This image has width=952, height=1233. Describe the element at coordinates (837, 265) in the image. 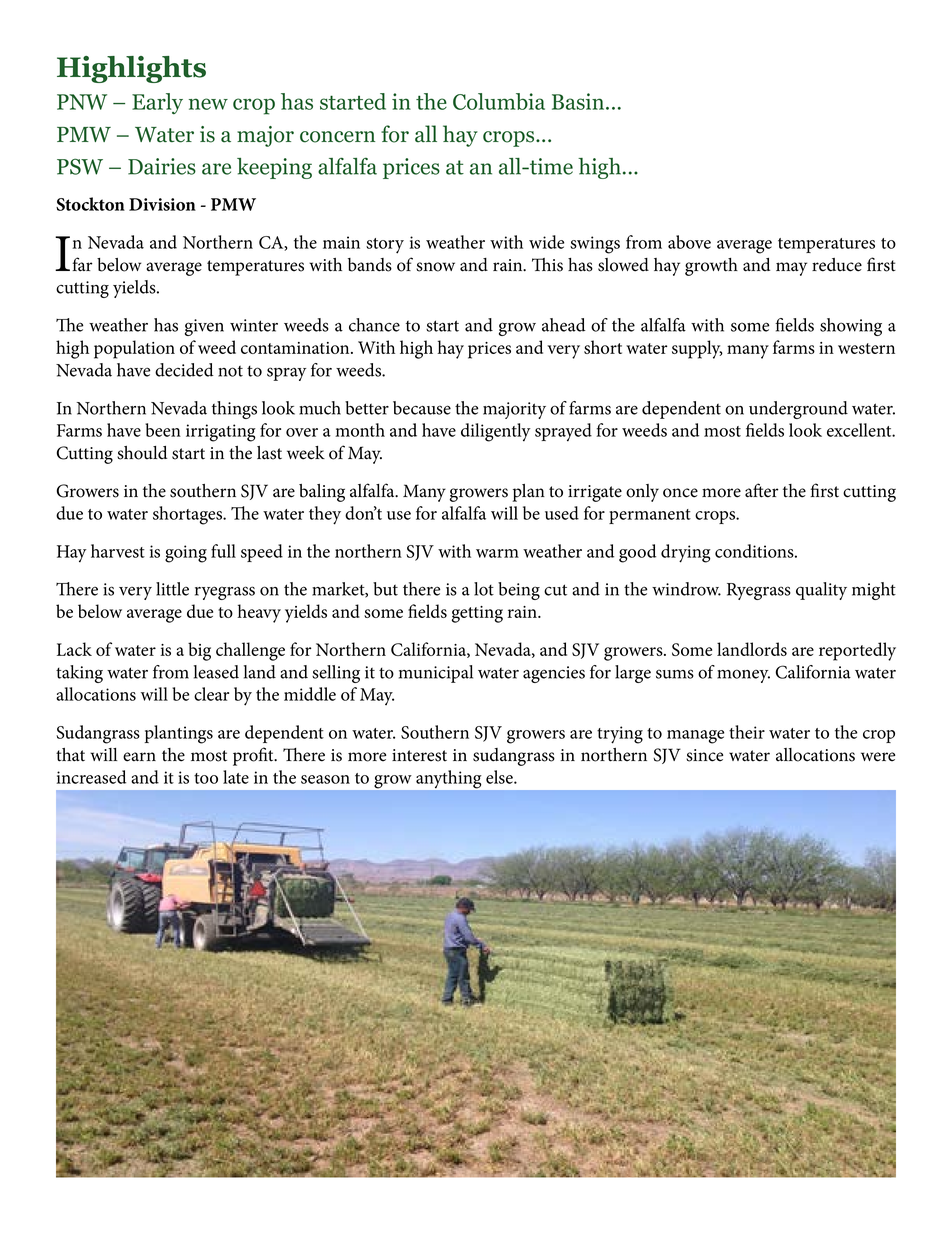

I see `reduce` at that location.
